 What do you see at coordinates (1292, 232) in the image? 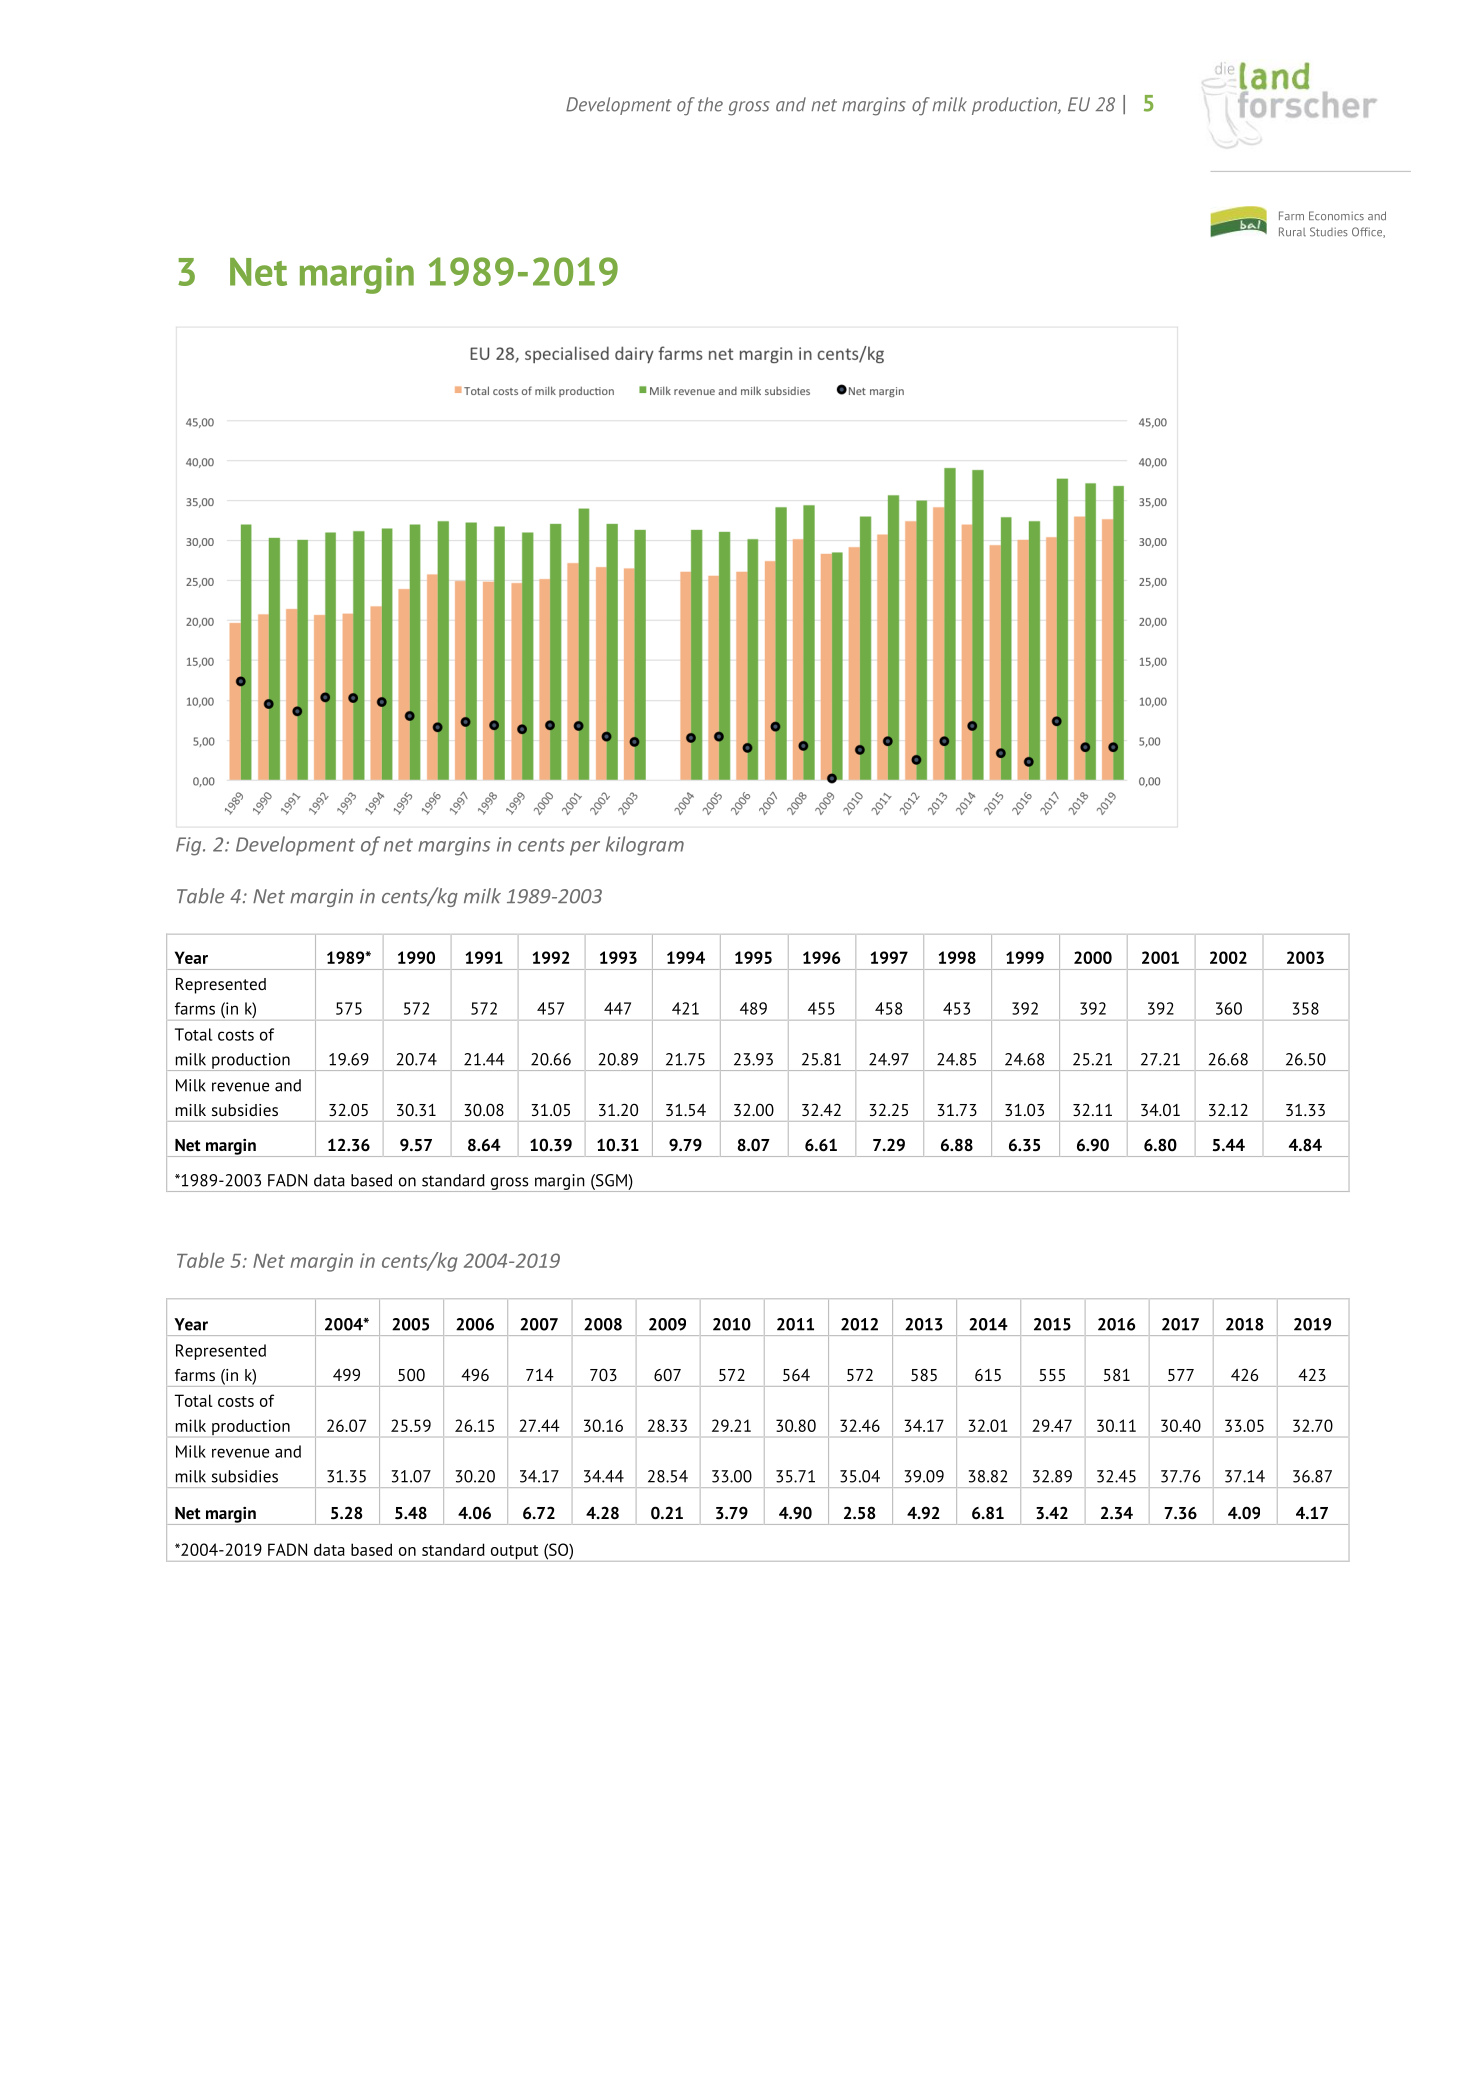
I see `Rural` at bounding box center [1292, 232].
